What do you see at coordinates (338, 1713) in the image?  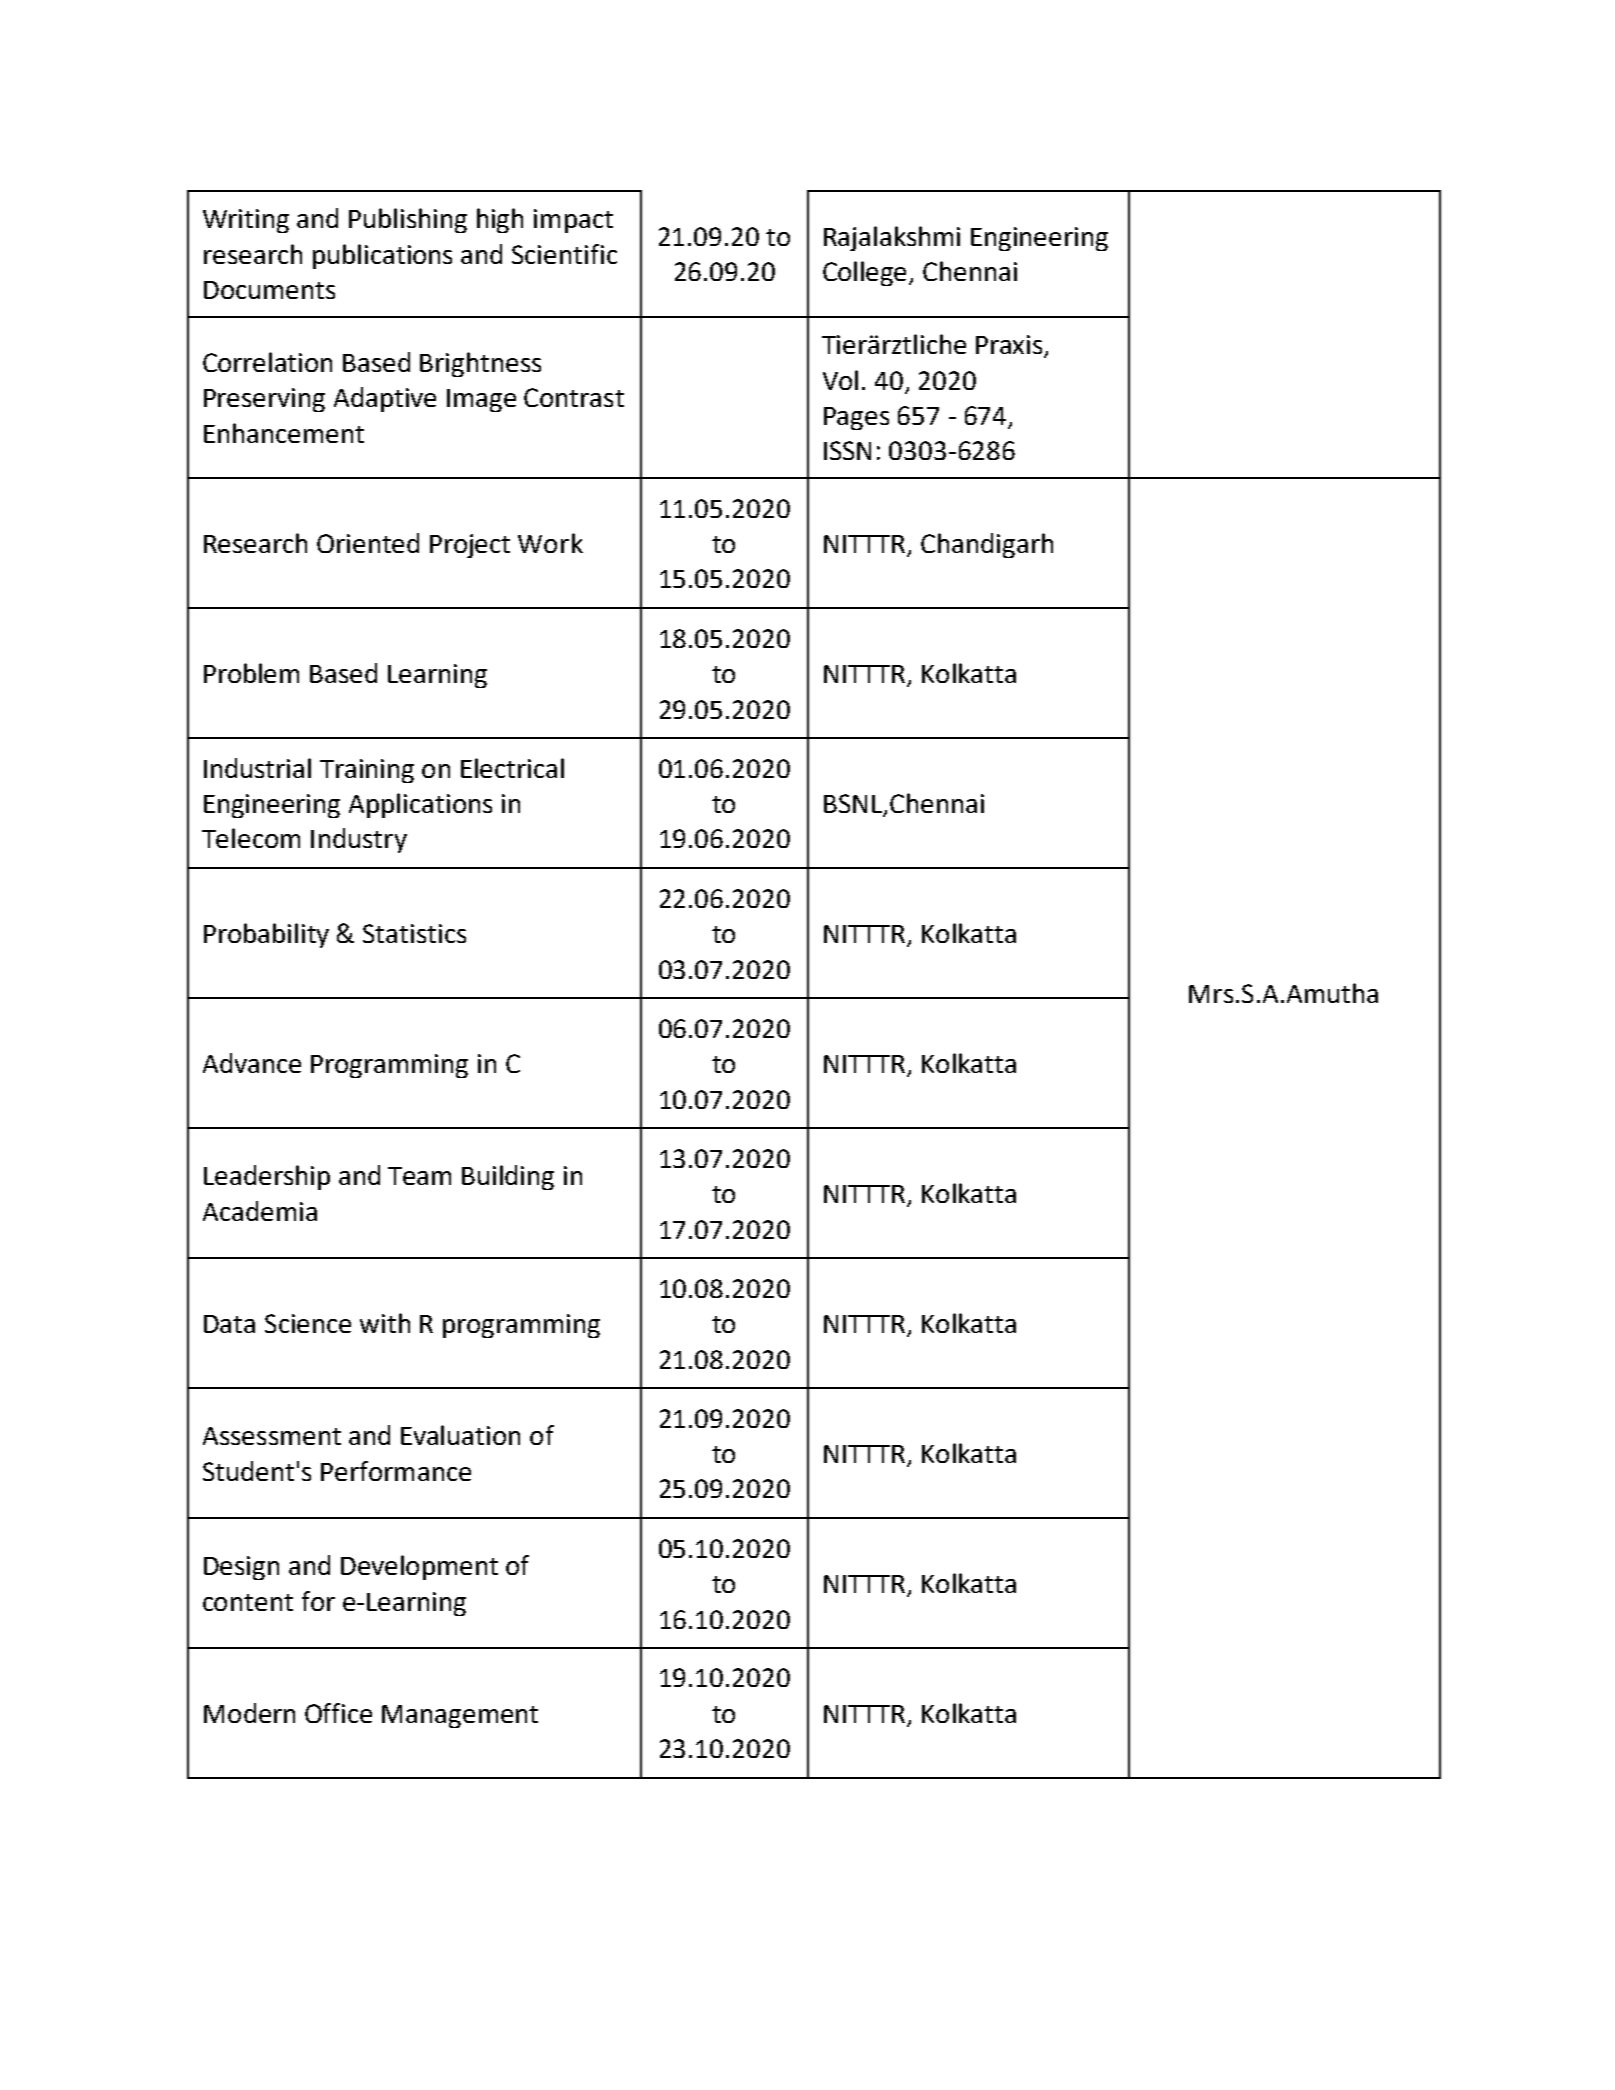 I see `Office` at bounding box center [338, 1713].
